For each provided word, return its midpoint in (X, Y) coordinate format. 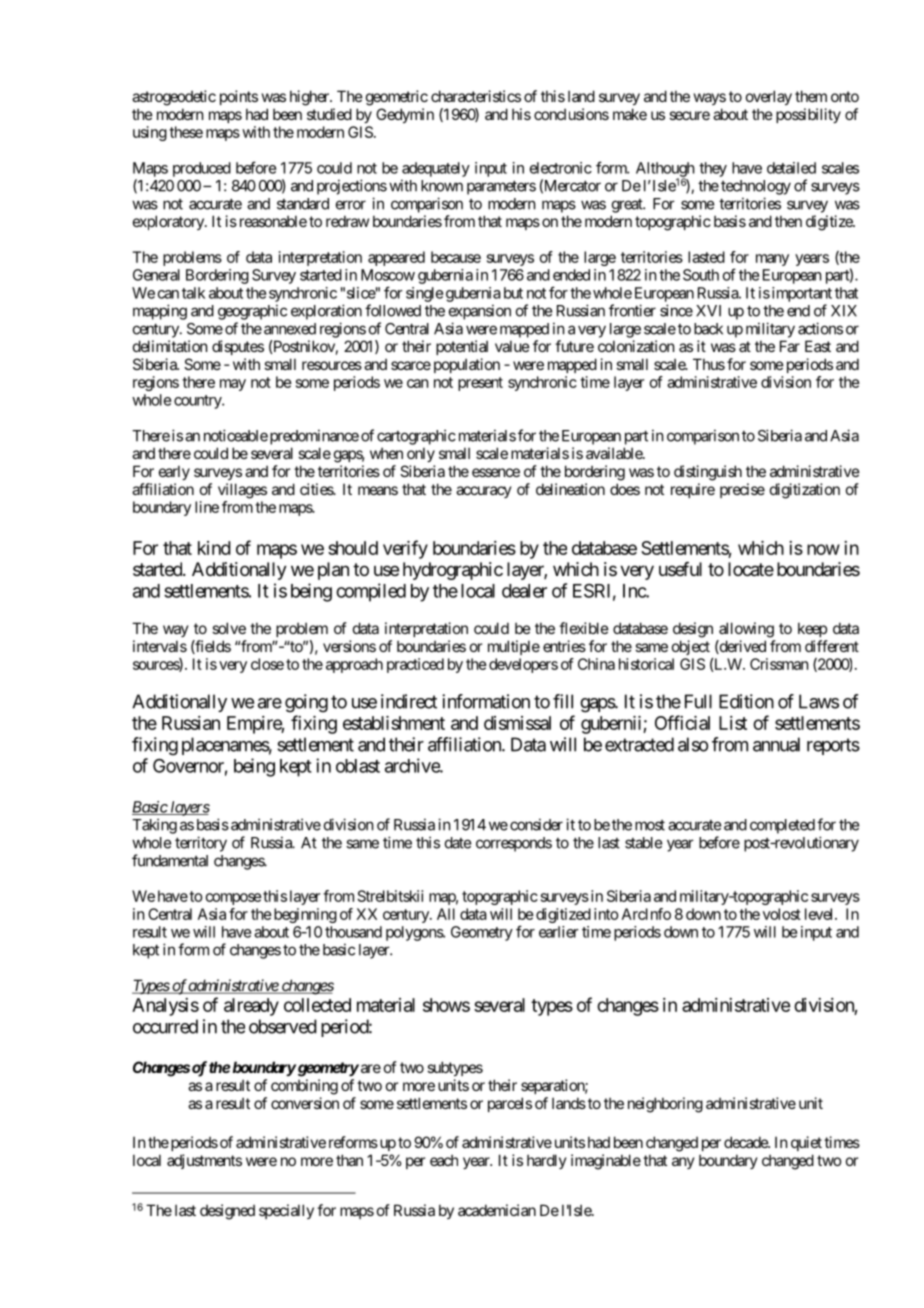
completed (782, 826)
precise (742, 490)
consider (536, 824)
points (239, 97)
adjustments (204, 1161)
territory (201, 844)
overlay (769, 97)
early (174, 472)
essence (496, 472)
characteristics (476, 96)
